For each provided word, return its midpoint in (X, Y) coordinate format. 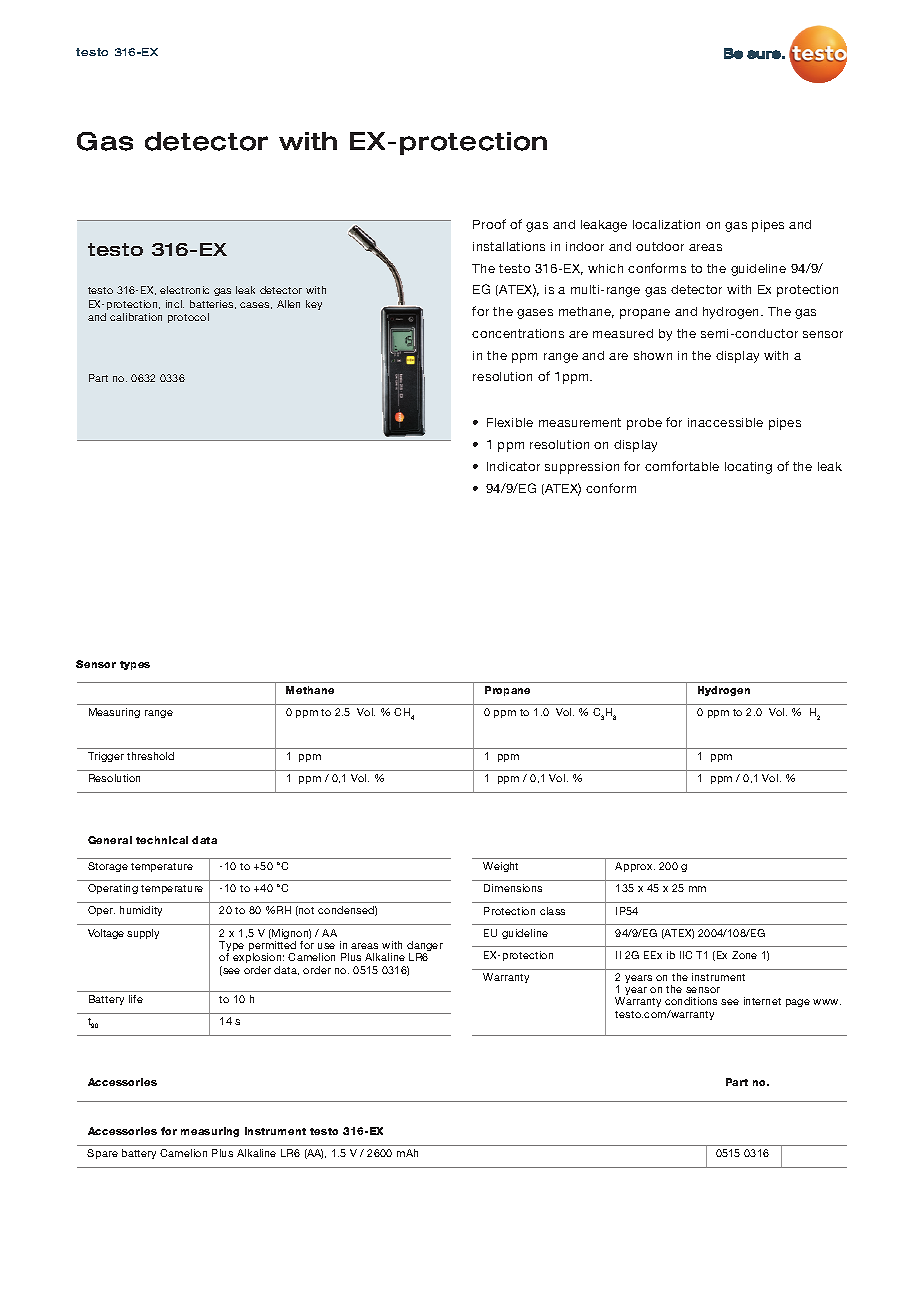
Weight (500, 867)
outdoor (660, 246)
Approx (635, 867)
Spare (102, 1154)
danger (425, 947)
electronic (184, 290)
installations (509, 246)
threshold (150, 756)
